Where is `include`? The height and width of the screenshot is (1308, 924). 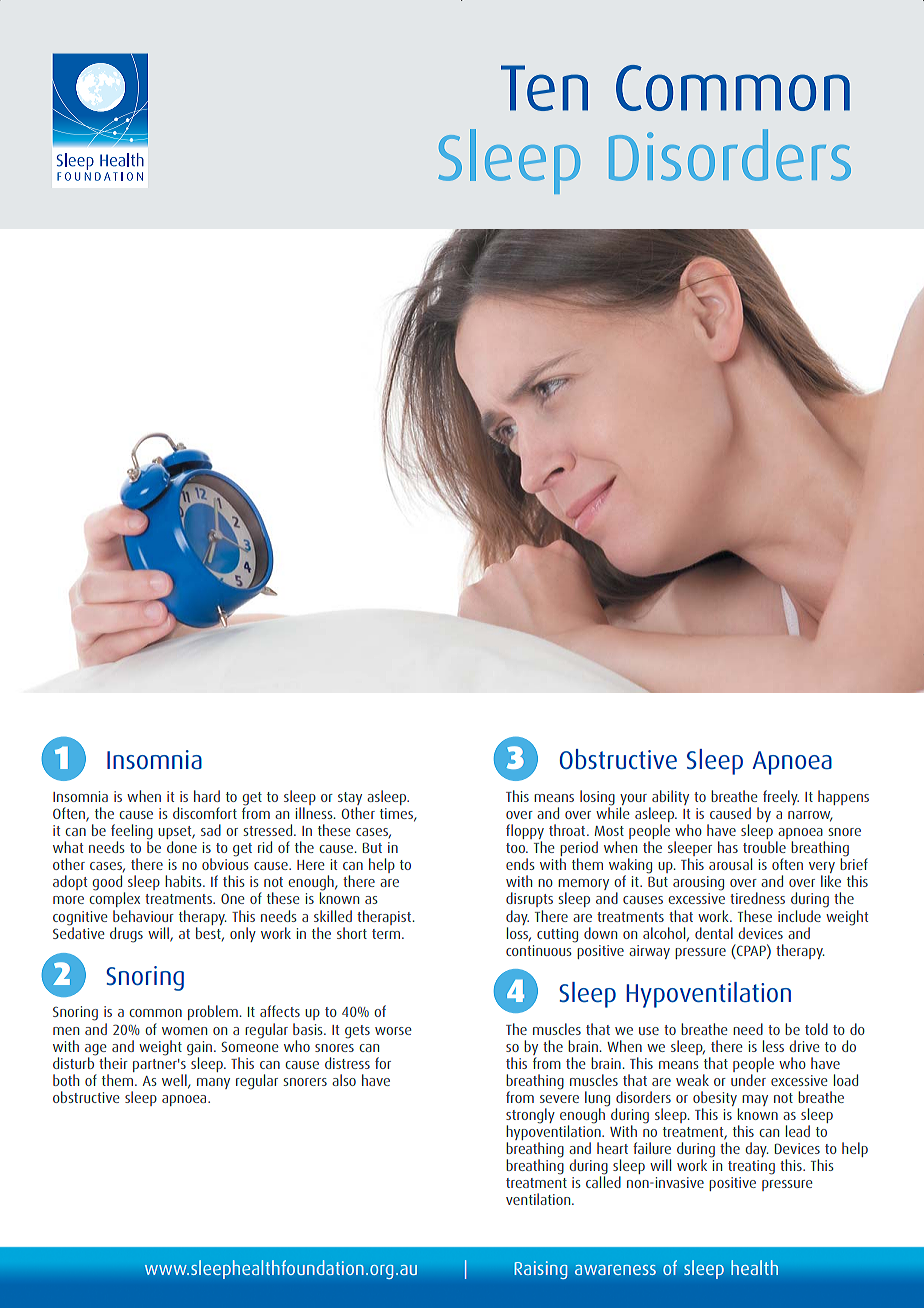
include is located at coordinates (799, 916).
